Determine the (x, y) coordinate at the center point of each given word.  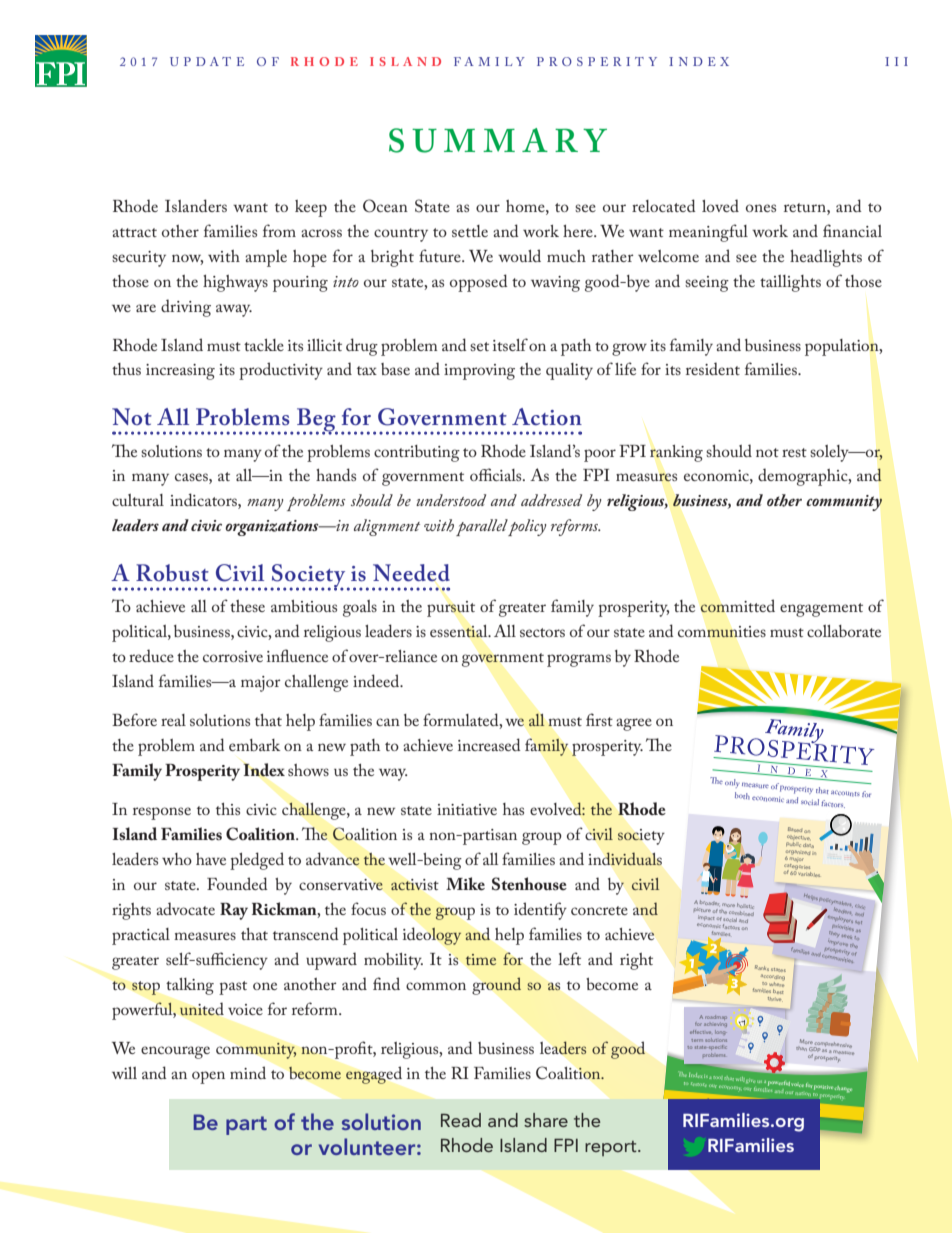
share (546, 1120)
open (208, 1077)
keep (311, 208)
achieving (715, 1025)
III (896, 61)
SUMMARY (498, 140)
